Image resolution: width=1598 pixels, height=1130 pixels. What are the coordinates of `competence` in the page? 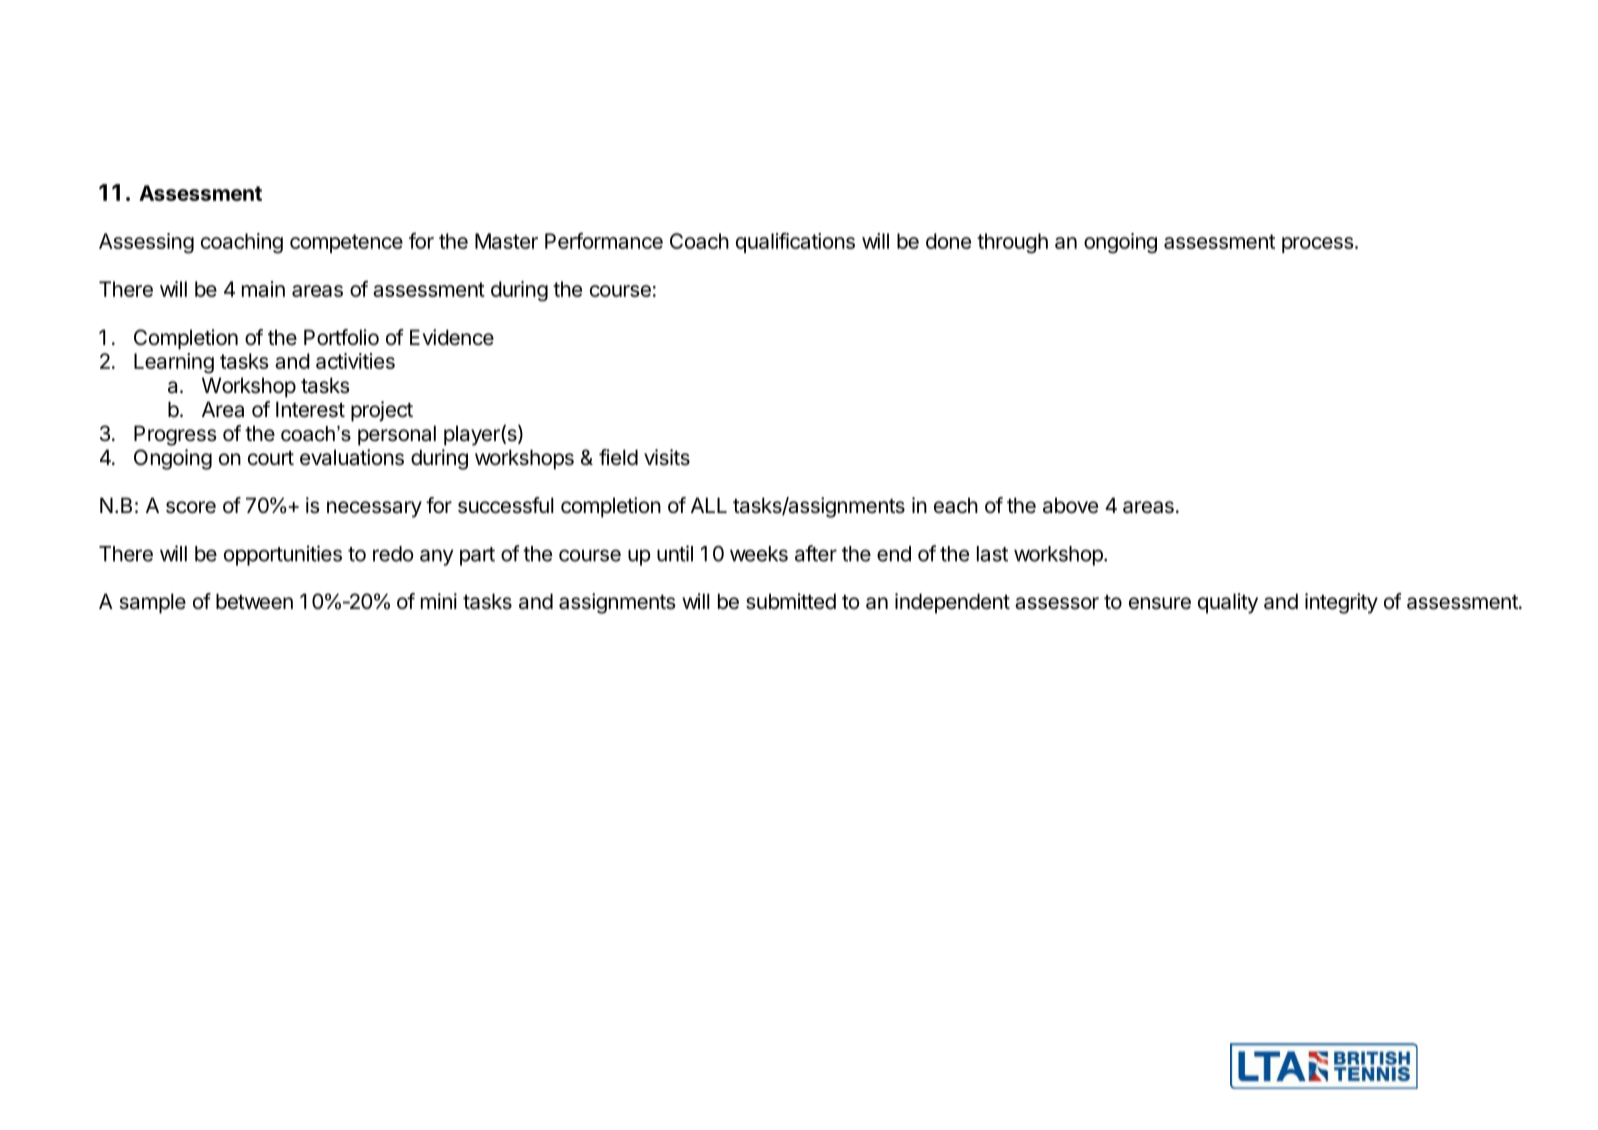 It's located at (346, 243).
